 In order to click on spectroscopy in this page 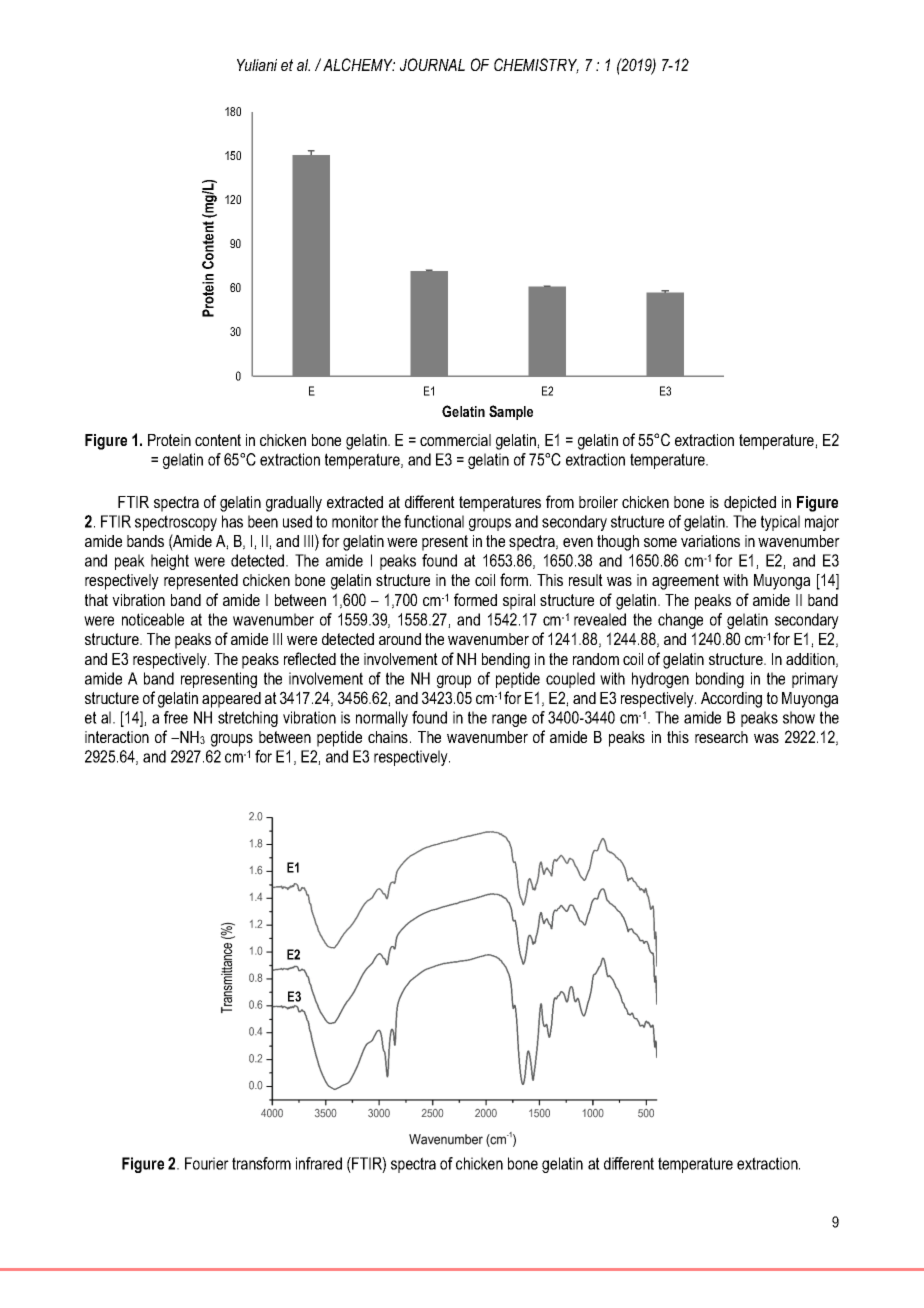, I will do `click(176, 523)`.
